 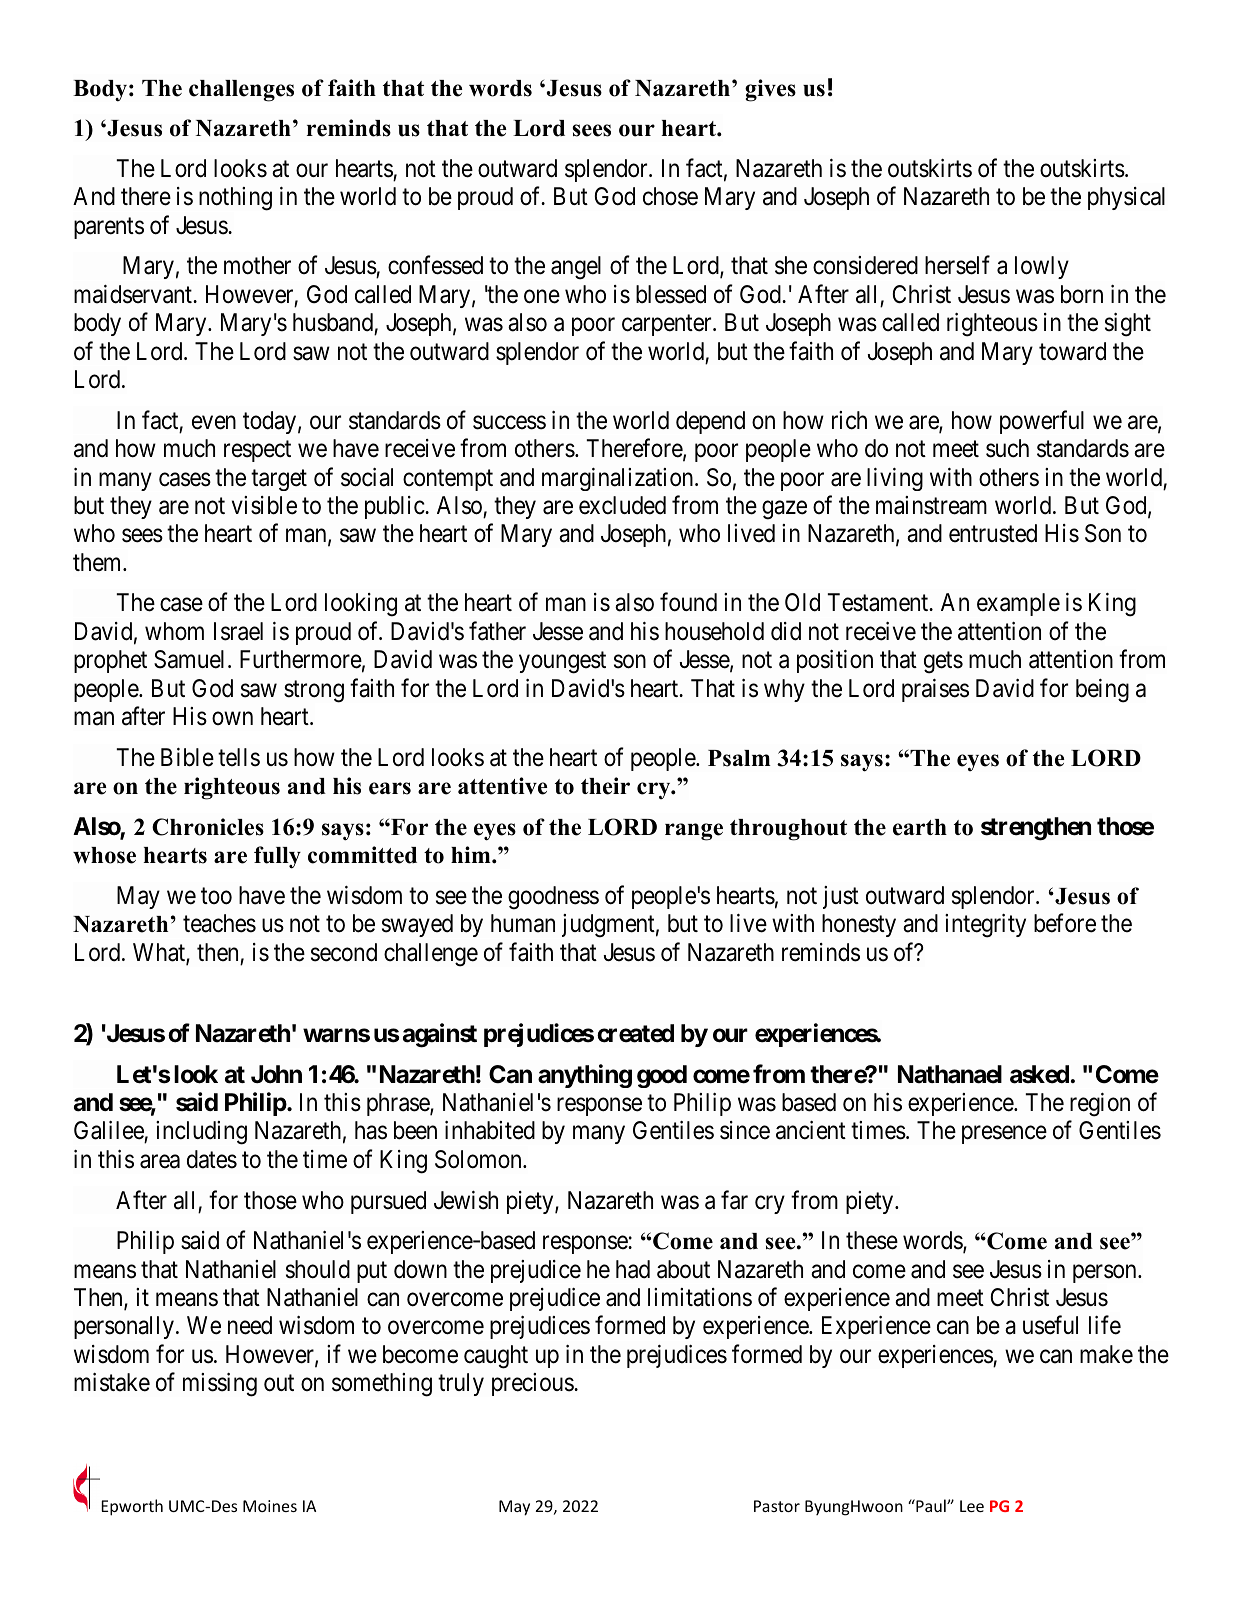 I want to click on physical, so click(x=1126, y=198).
